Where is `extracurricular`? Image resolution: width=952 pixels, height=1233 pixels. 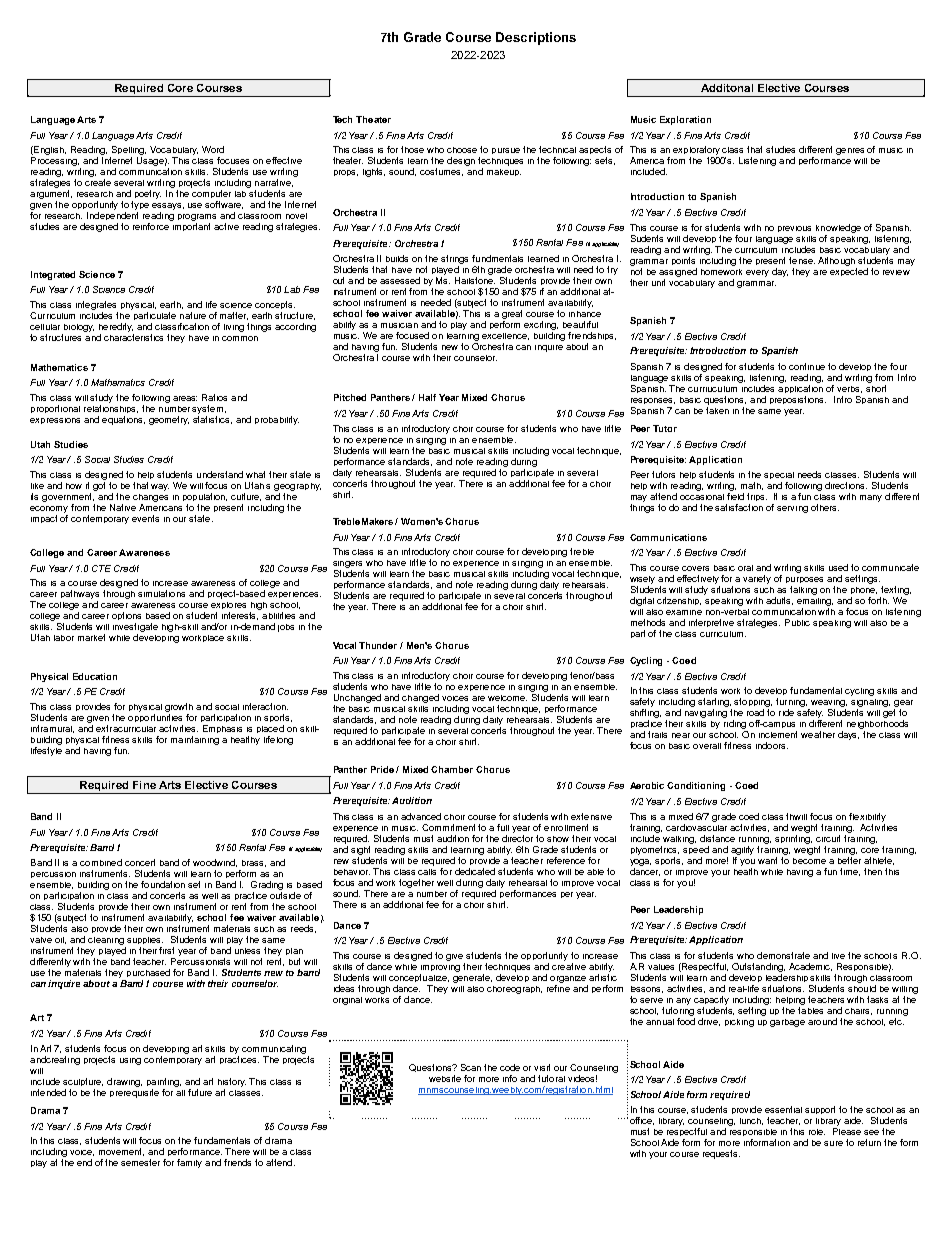
extracurricular is located at coordinates (126, 728).
